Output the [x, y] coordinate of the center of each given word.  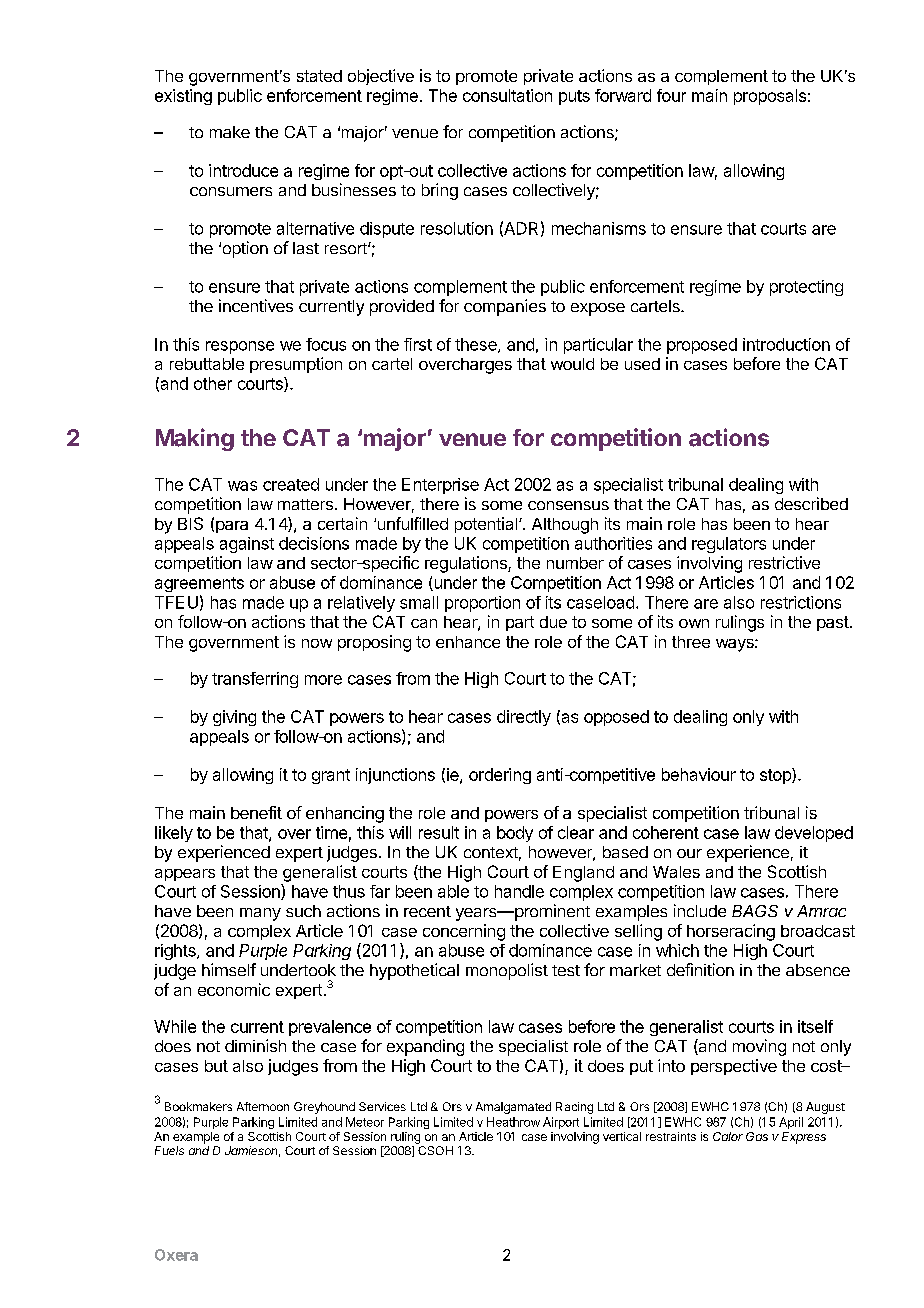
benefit [256, 812]
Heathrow [513, 1122]
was [242, 486]
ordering [500, 776]
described [811, 503]
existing [183, 97]
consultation [507, 95]
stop [776, 776]
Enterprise [440, 486]
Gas [757, 1136]
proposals [770, 97]
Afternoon [263, 1106]
